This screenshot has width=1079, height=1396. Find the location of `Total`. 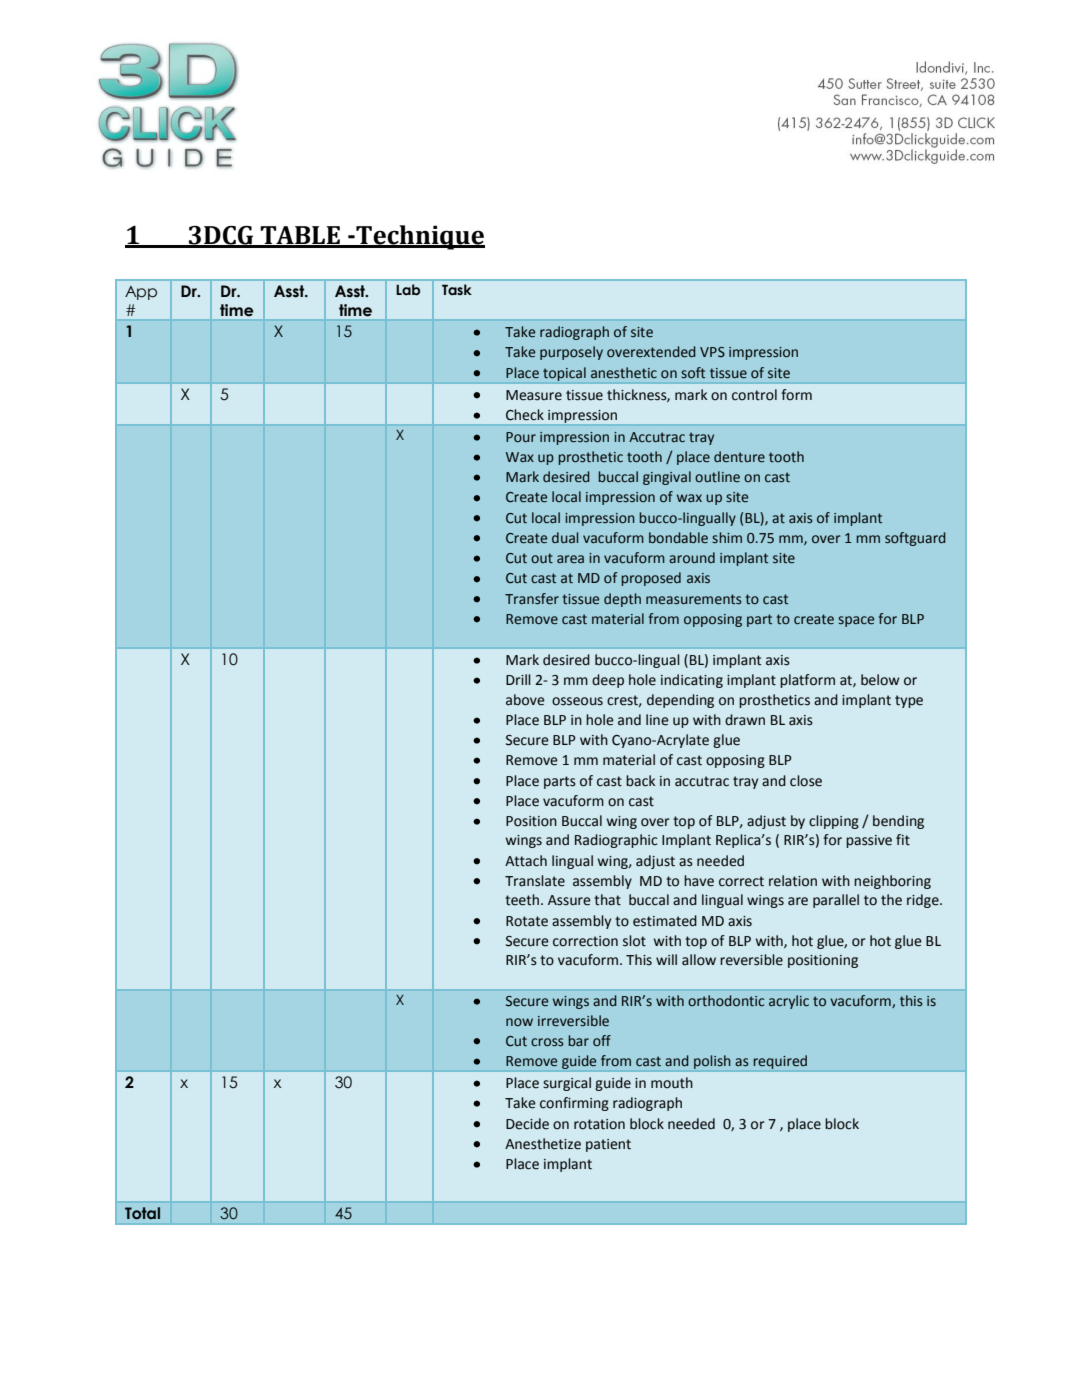

Total is located at coordinates (142, 1213).
